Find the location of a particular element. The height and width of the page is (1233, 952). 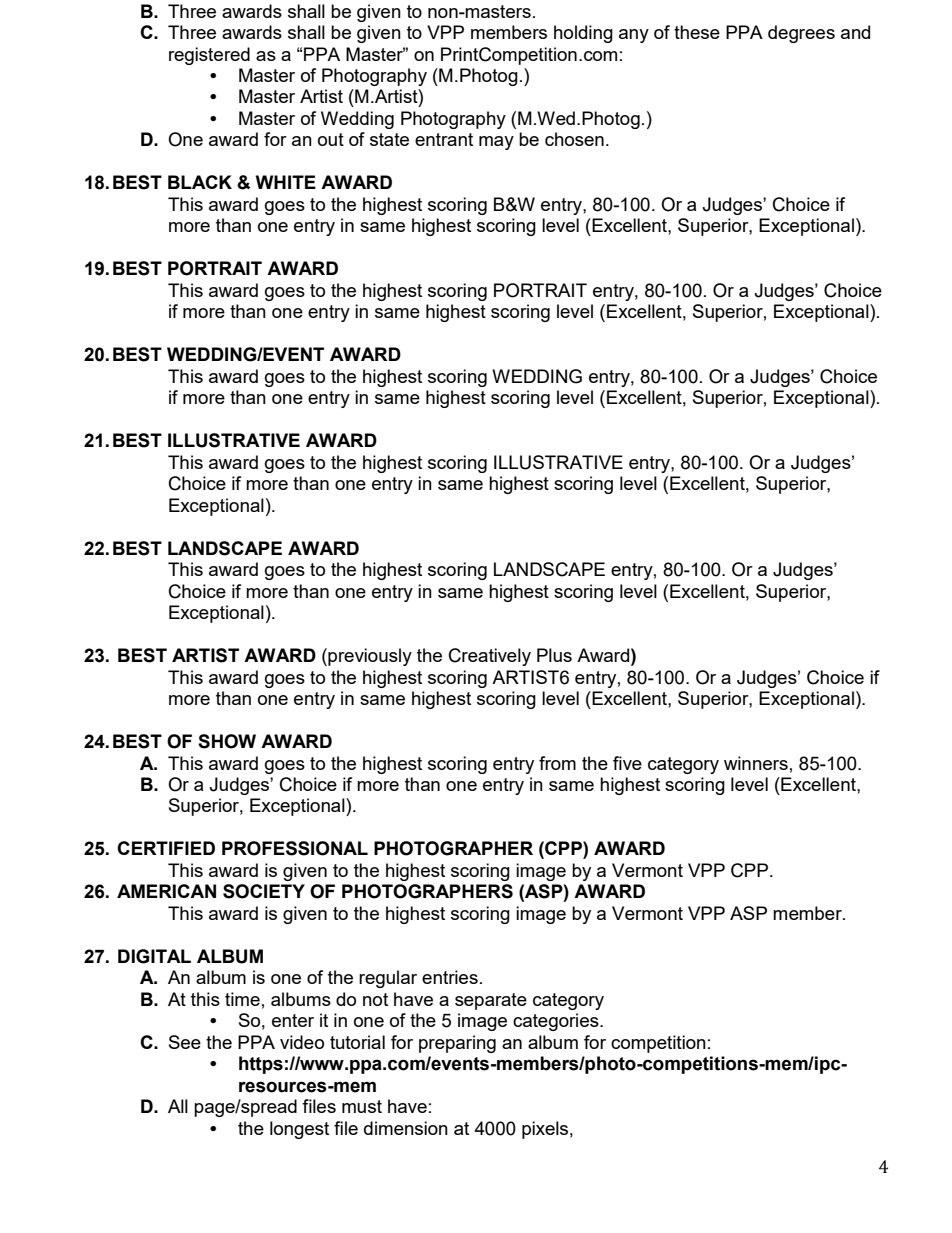

may is located at coordinates (496, 143).
